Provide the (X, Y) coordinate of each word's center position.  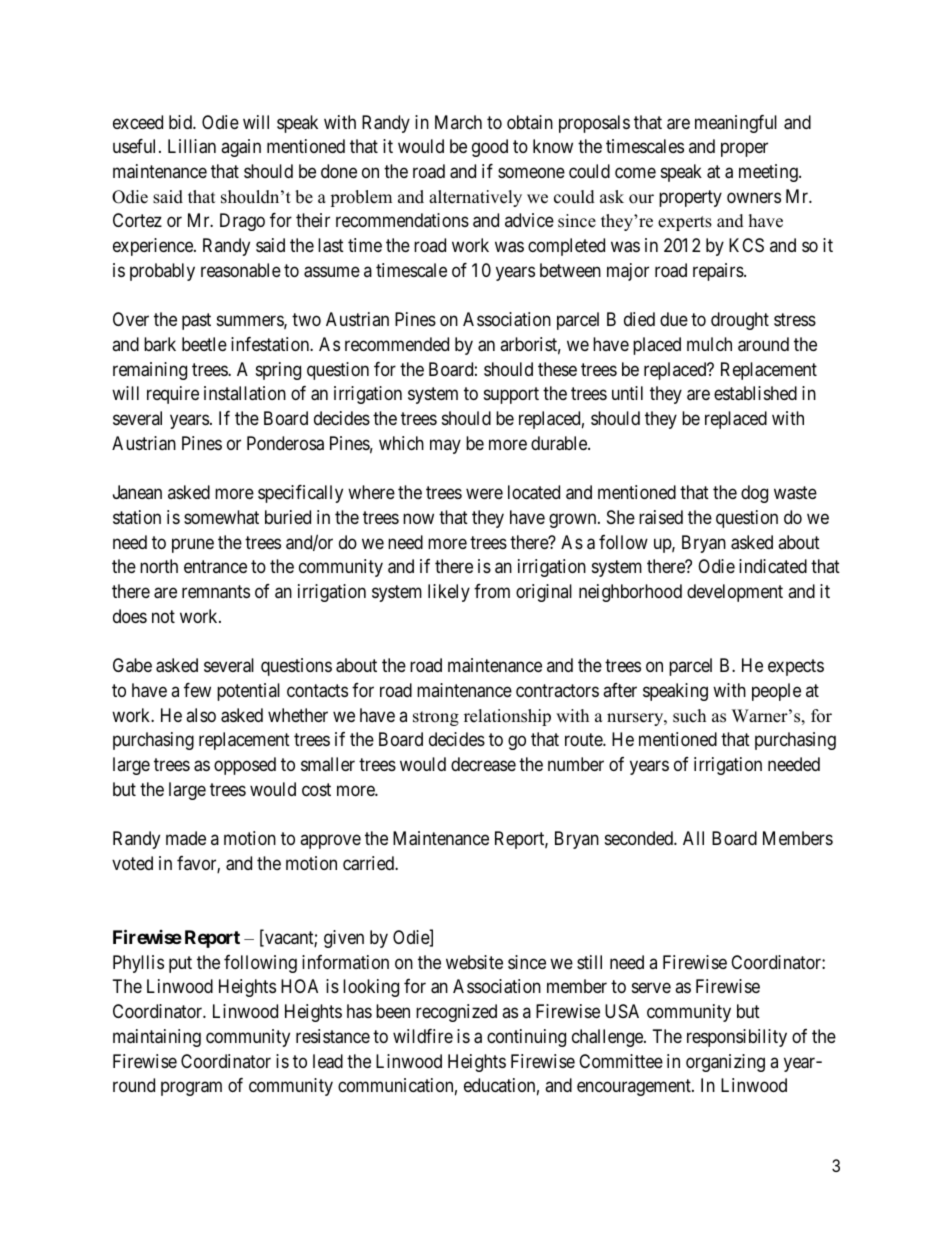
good (490, 148)
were (484, 494)
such (689, 716)
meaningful (736, 124)
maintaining (157, 1038)
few (197, 690)
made (186, 838)
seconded (640, 838)
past (196, 321)
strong (436, 718)
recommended (397, 344)
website (474, 962)
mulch (709, 344)
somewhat (221, 517)
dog (754, 494)
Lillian (192, 146)
